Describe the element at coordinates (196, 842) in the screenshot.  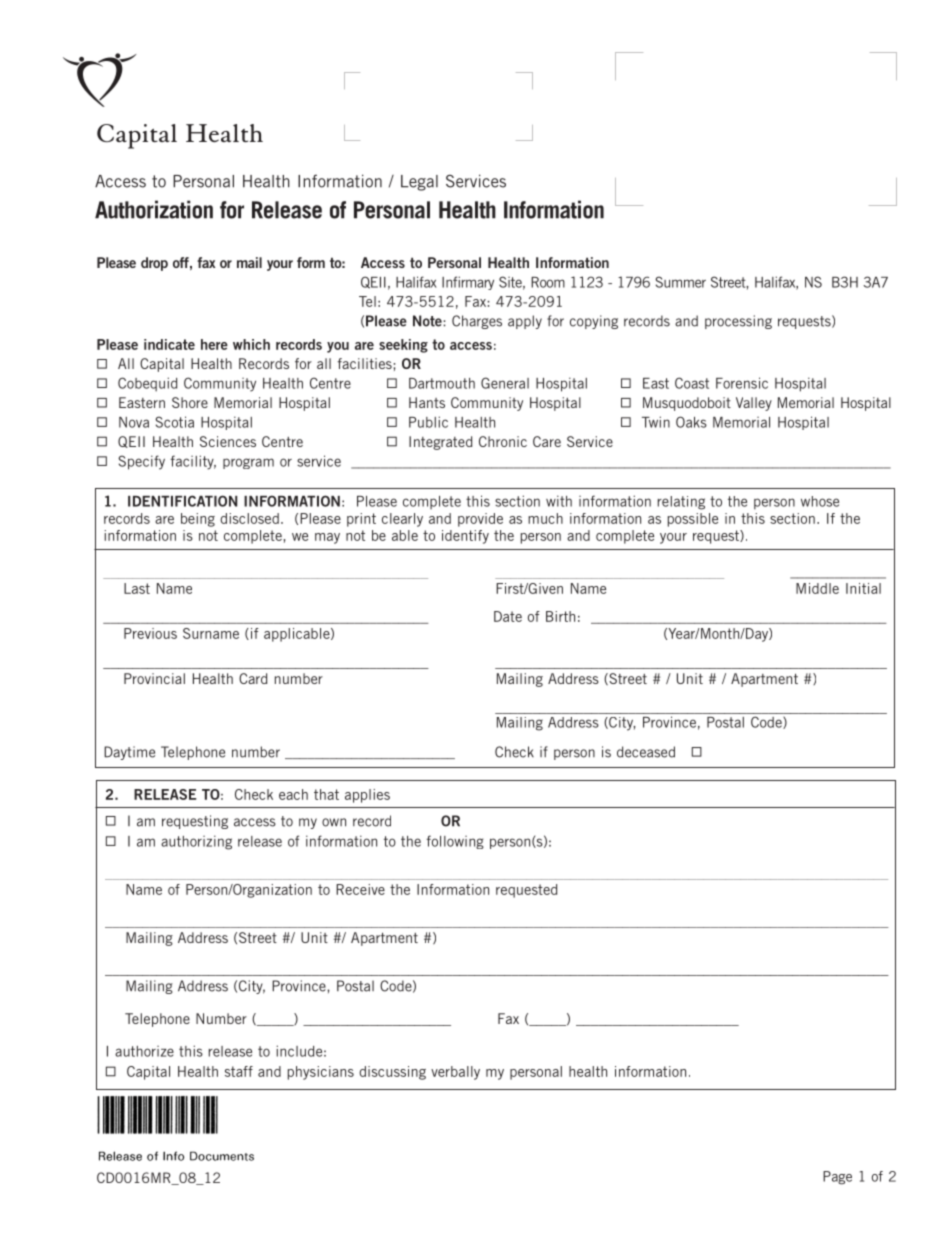
I see `authorizing` at that location.
